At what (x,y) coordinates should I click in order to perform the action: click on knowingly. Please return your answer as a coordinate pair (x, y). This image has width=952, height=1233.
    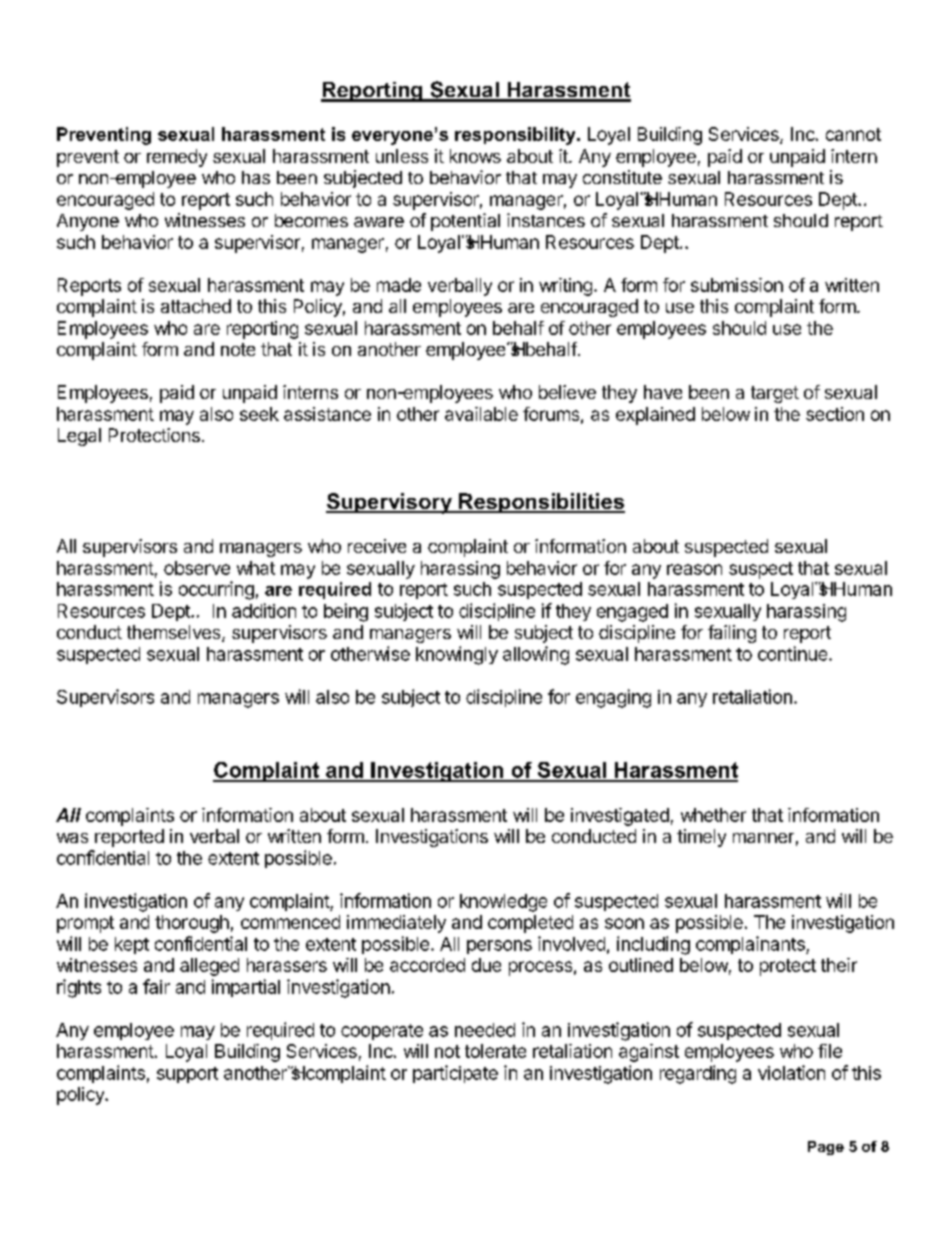
    Looking at the image, I should click on (457, 655).
